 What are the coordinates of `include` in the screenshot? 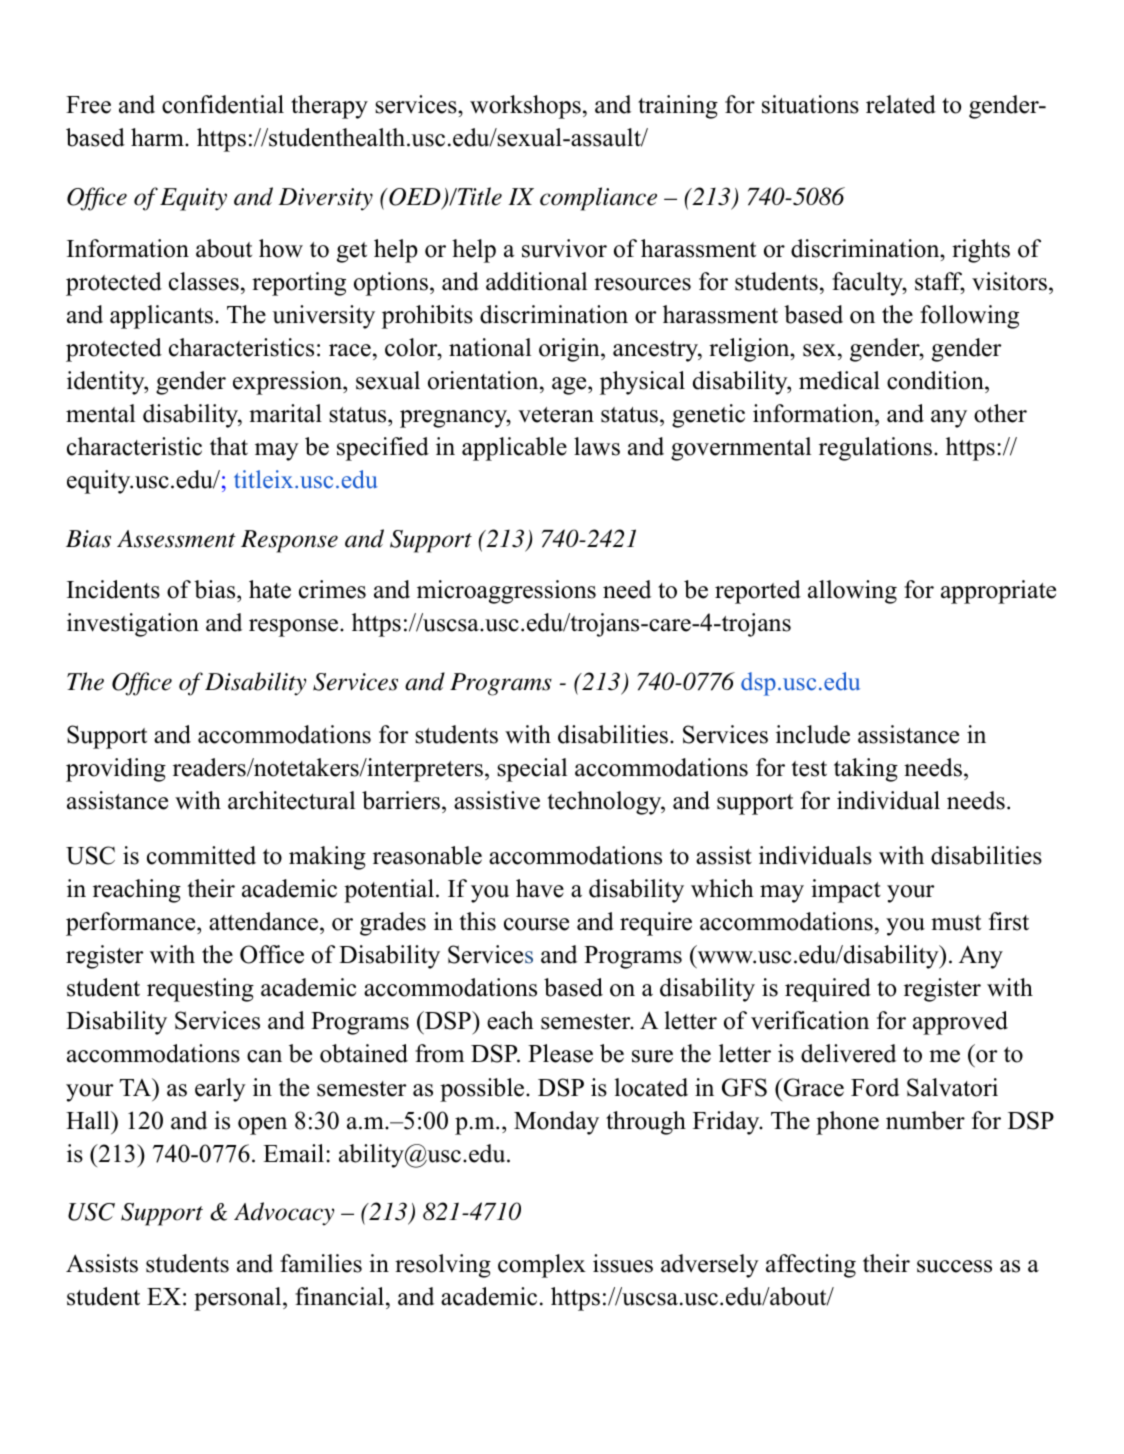 It's located at (813, 734).
